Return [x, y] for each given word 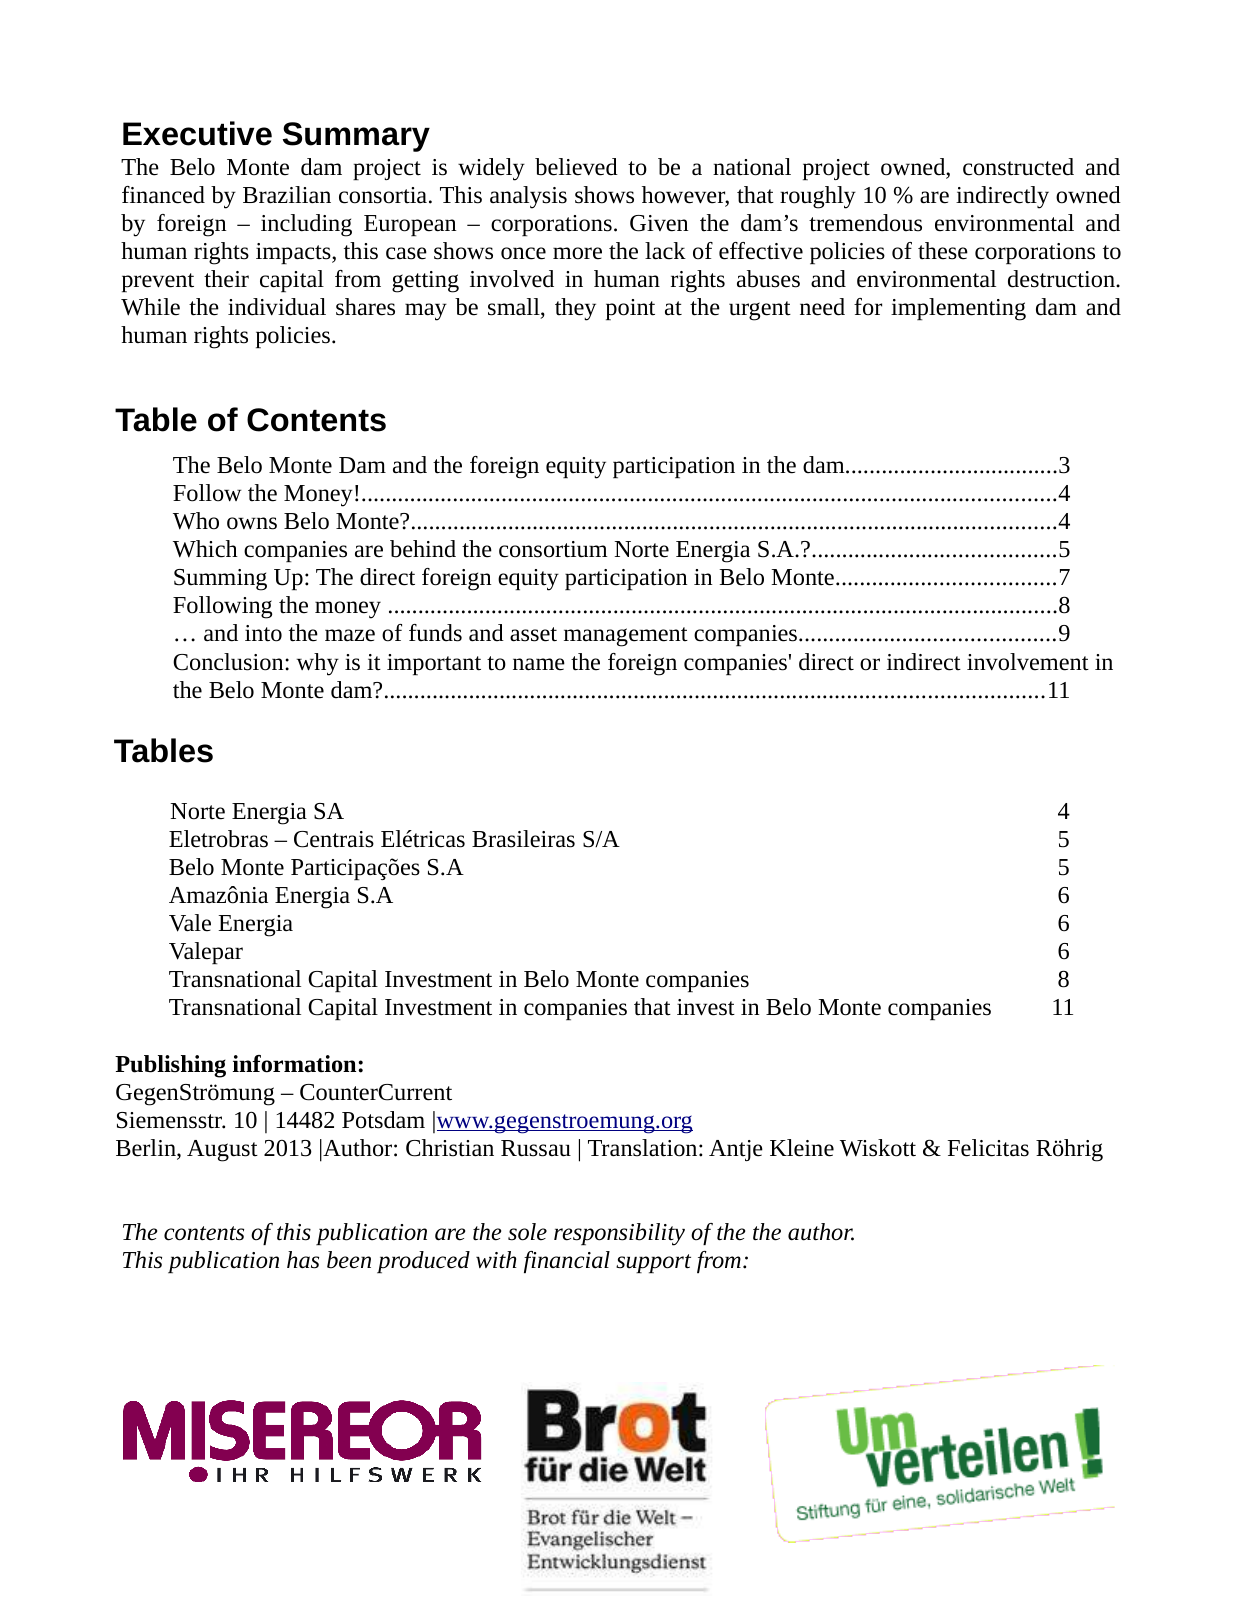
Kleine [802, 1148]
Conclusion [229, 662]
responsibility [619, 1234]
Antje [736, 1150]
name [539, 664]
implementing [958, 309]
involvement [1028, 662]
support [653, 1263]
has [303, 1260]
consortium [553, 549]
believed [576, 167]
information [296, 1064]
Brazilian [287, 195]
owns [252, 523]
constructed [1018, 167]
